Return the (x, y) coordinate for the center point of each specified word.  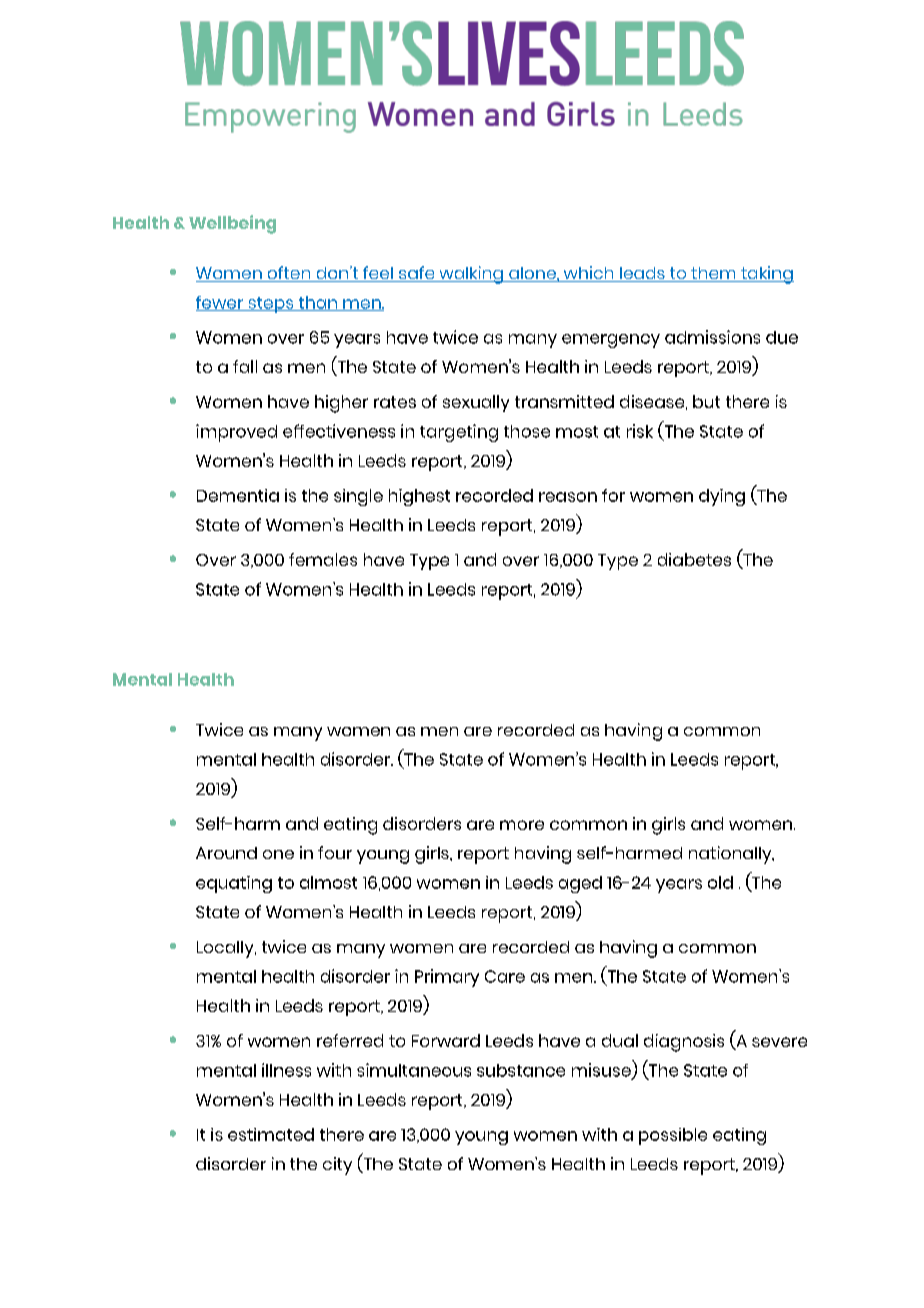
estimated (271, 1134)
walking (471, 275)
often (289, 274)
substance (521, 1070)
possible (673, 1136)
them (713, 274)
